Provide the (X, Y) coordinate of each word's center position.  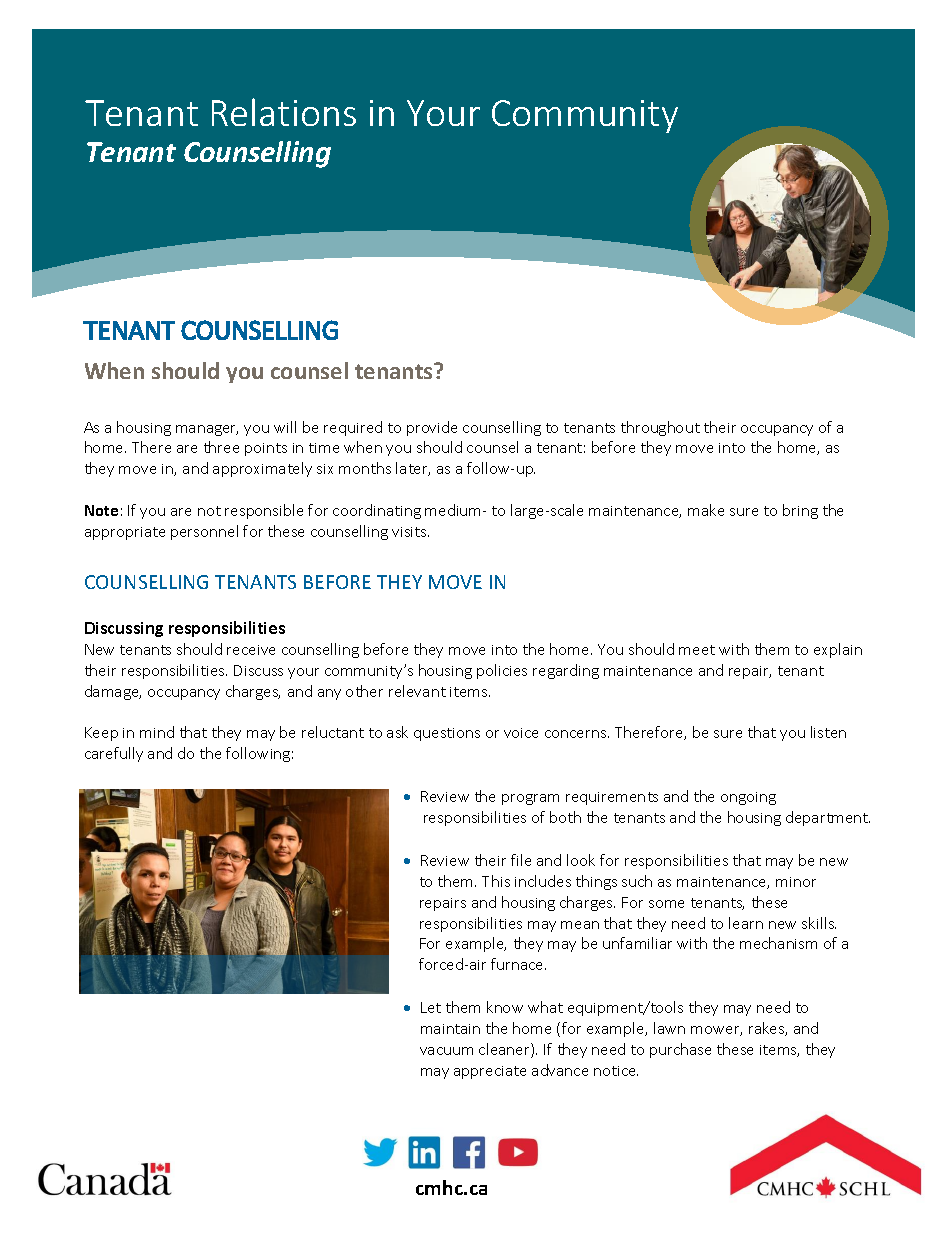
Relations (284, 112)
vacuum (446, 1051)
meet (697, 650)
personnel (204, 532)
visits (410, 532)
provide (432, 428)
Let (431, 1007)
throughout (660, 428)
